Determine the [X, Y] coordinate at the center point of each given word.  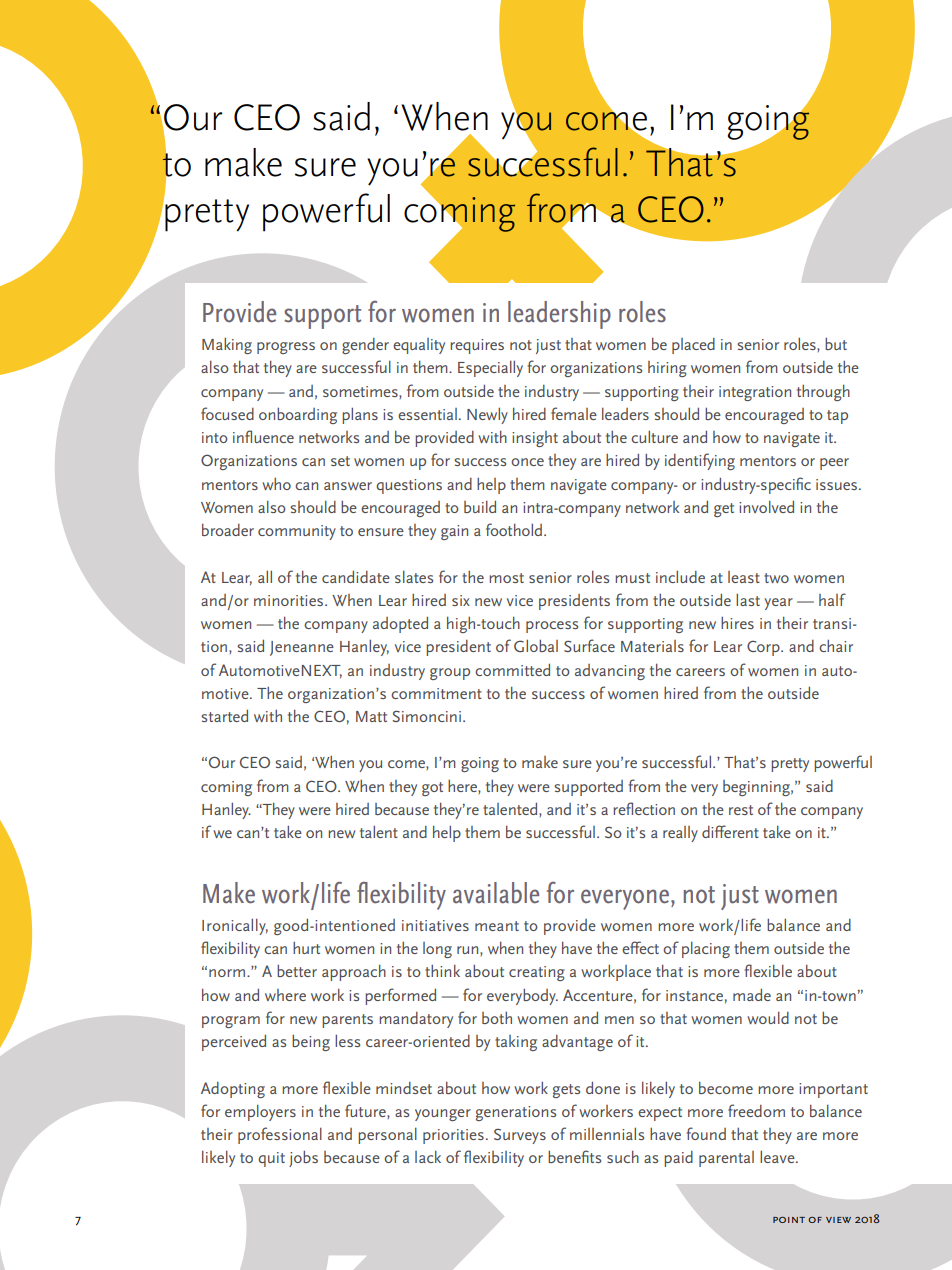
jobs [303, 1159]
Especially [490, 369]
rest [741, 810]
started [224, 716]
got [432, 789]
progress [286, 348]
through [823, 393]
